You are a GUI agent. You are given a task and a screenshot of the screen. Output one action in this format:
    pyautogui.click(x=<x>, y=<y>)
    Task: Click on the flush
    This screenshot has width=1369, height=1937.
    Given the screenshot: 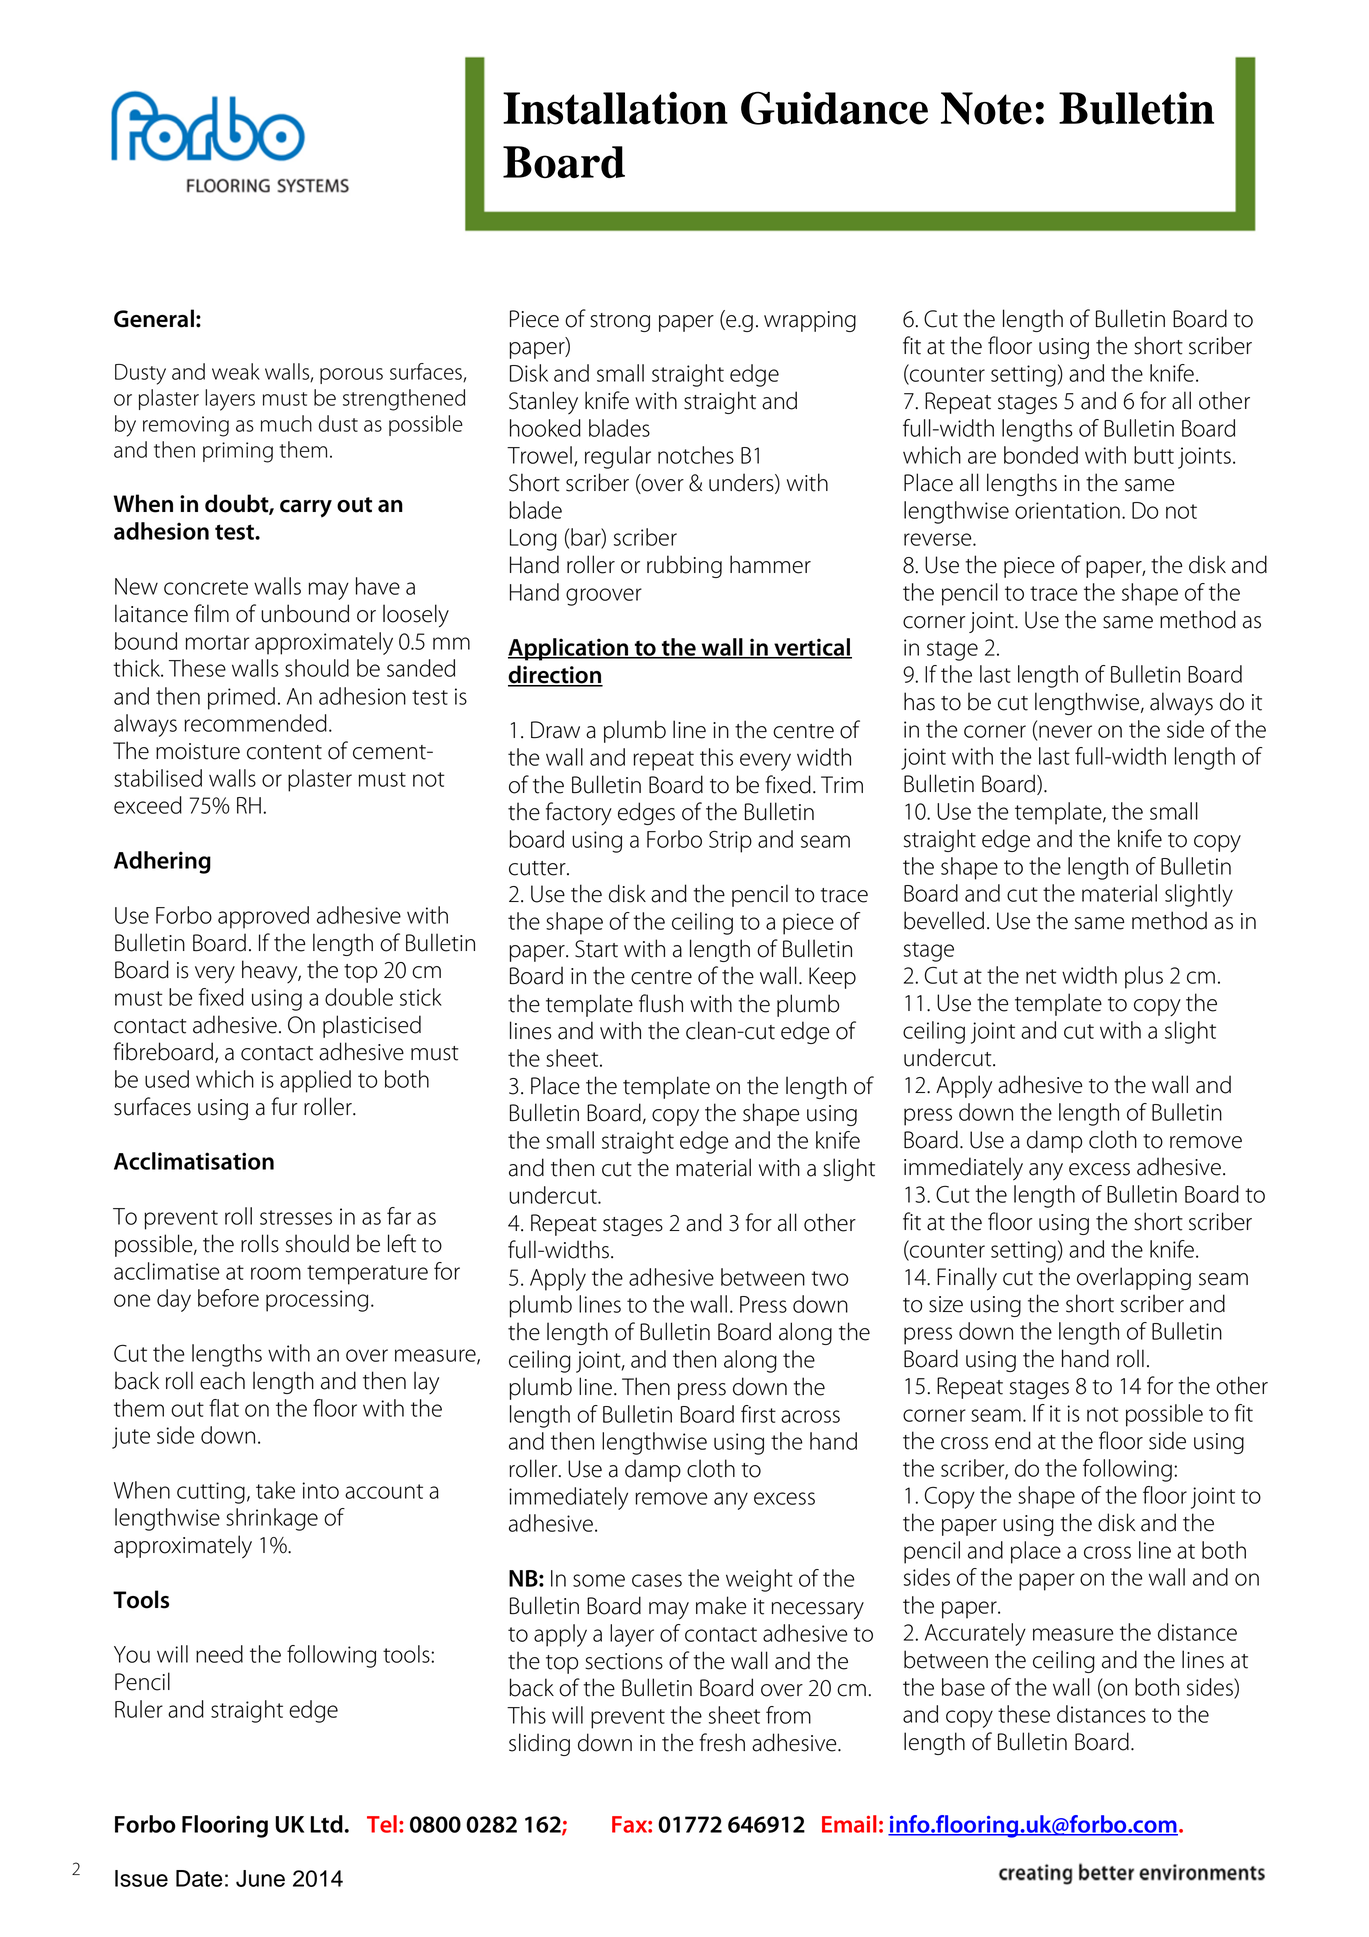 What is the action you would take?
    pyautogui.click(x=661, y=1003)
